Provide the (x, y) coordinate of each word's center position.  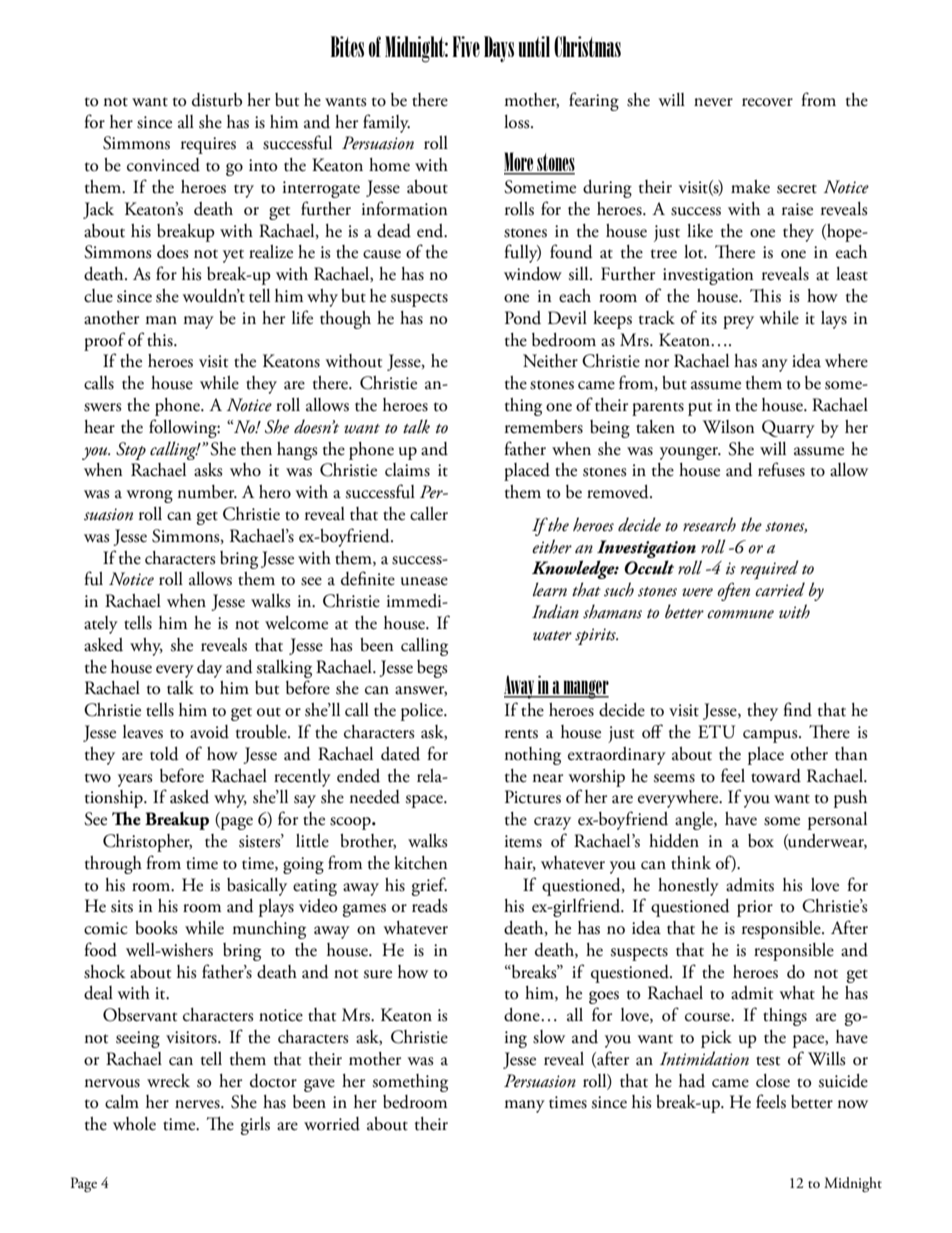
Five (466, 46)
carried (780, 589)
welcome (296, 623)
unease (424, 581)
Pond (523, 318)
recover (767, 102)
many (524, 1106)
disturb (217, 100)
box (761, 841)
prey (738, 322)
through (113, 865)
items (523, 841)
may (198, 322)
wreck (168, 1081)
